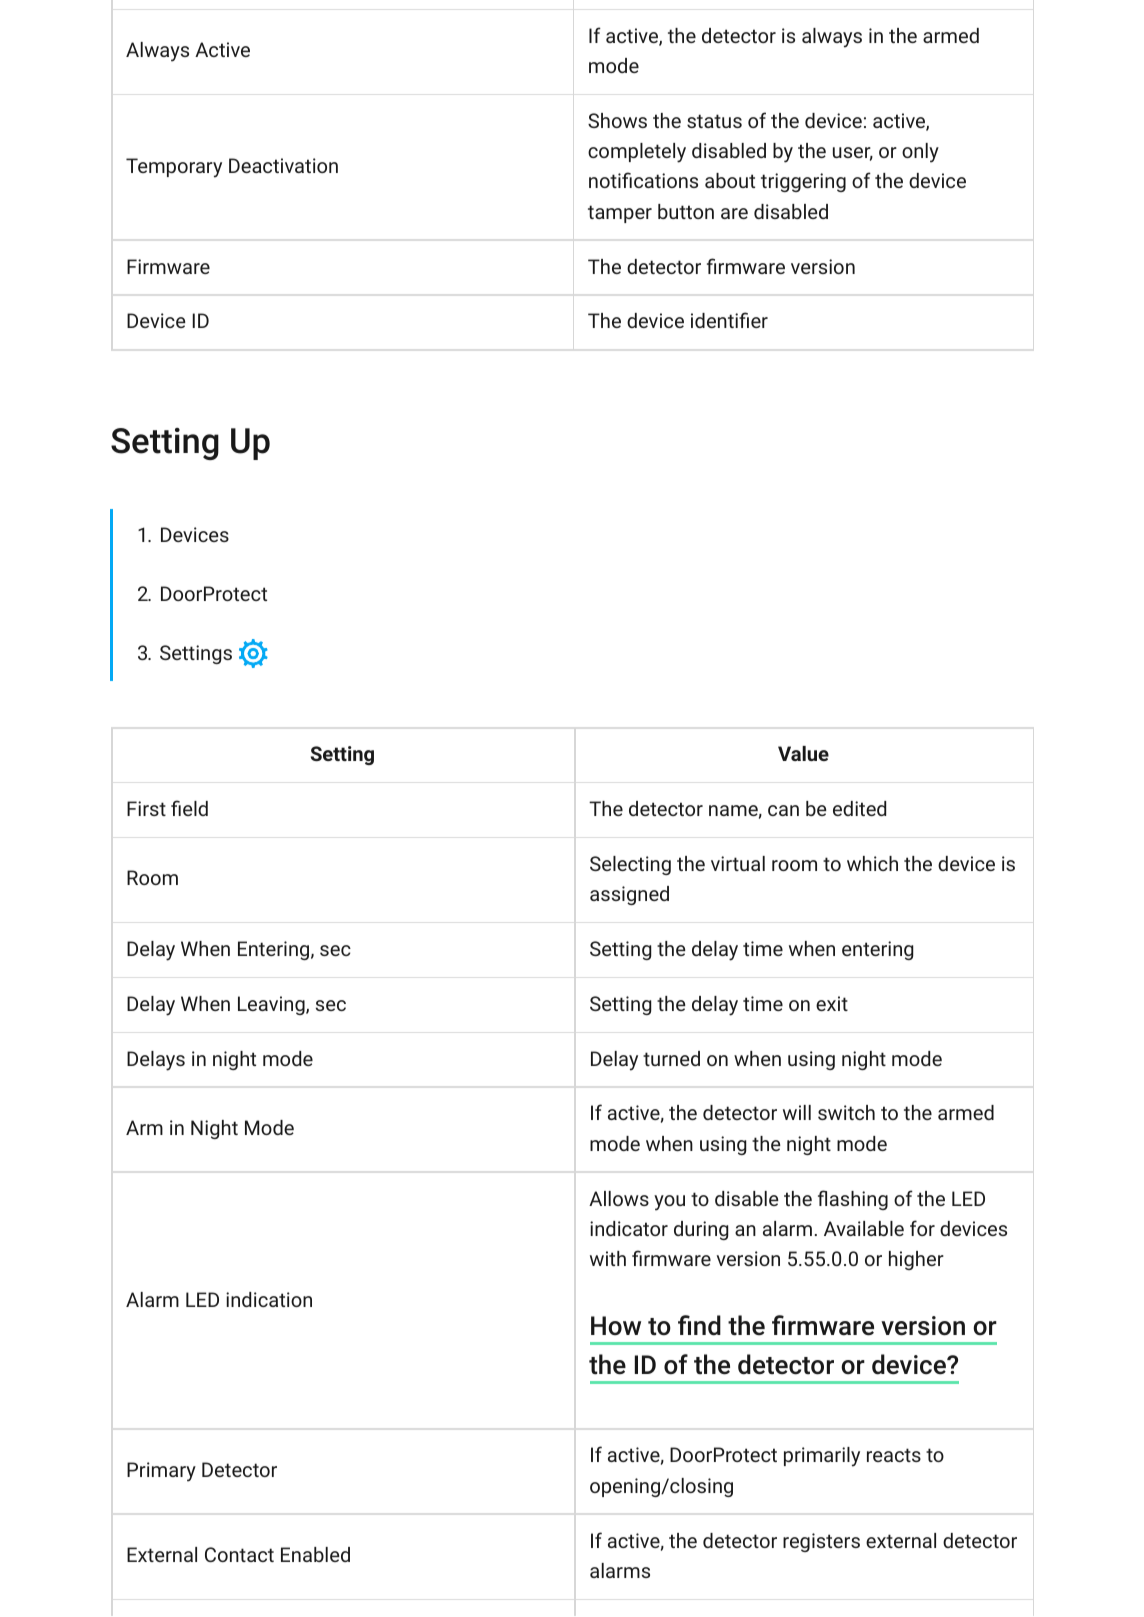 This image has width=1144, height=1617. What do you see at coordinates (195, 808) in the image?
I see `eld` at bounding box center [195, 808].
